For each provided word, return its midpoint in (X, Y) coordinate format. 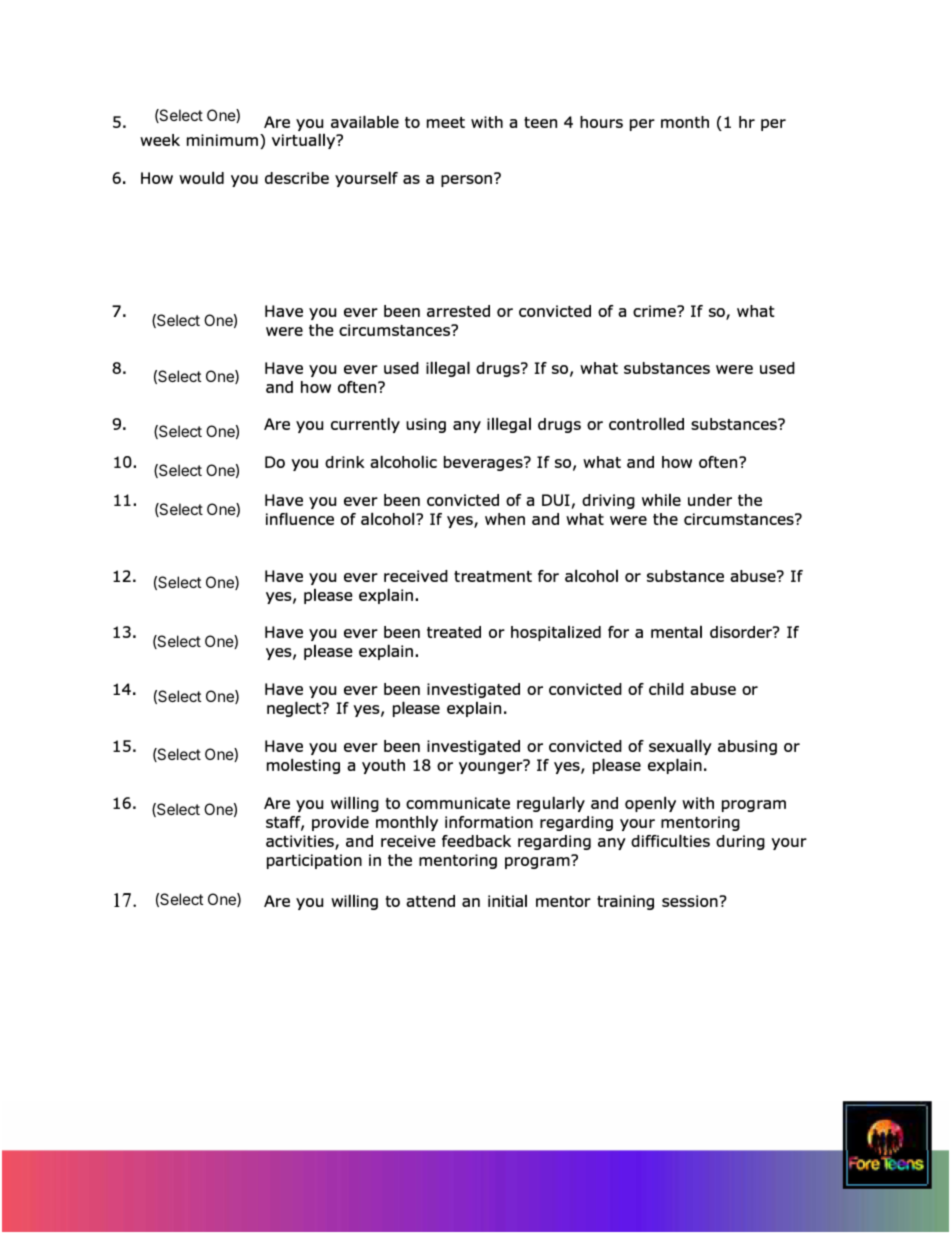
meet (446, 122)
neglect (295, 709)
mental (676, 632)
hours (601, 122)
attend (430, 901)
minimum (224, 141)
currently (365, 425)
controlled (646, 423)
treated (454, 632)
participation (314, 861)
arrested (458, 311)
